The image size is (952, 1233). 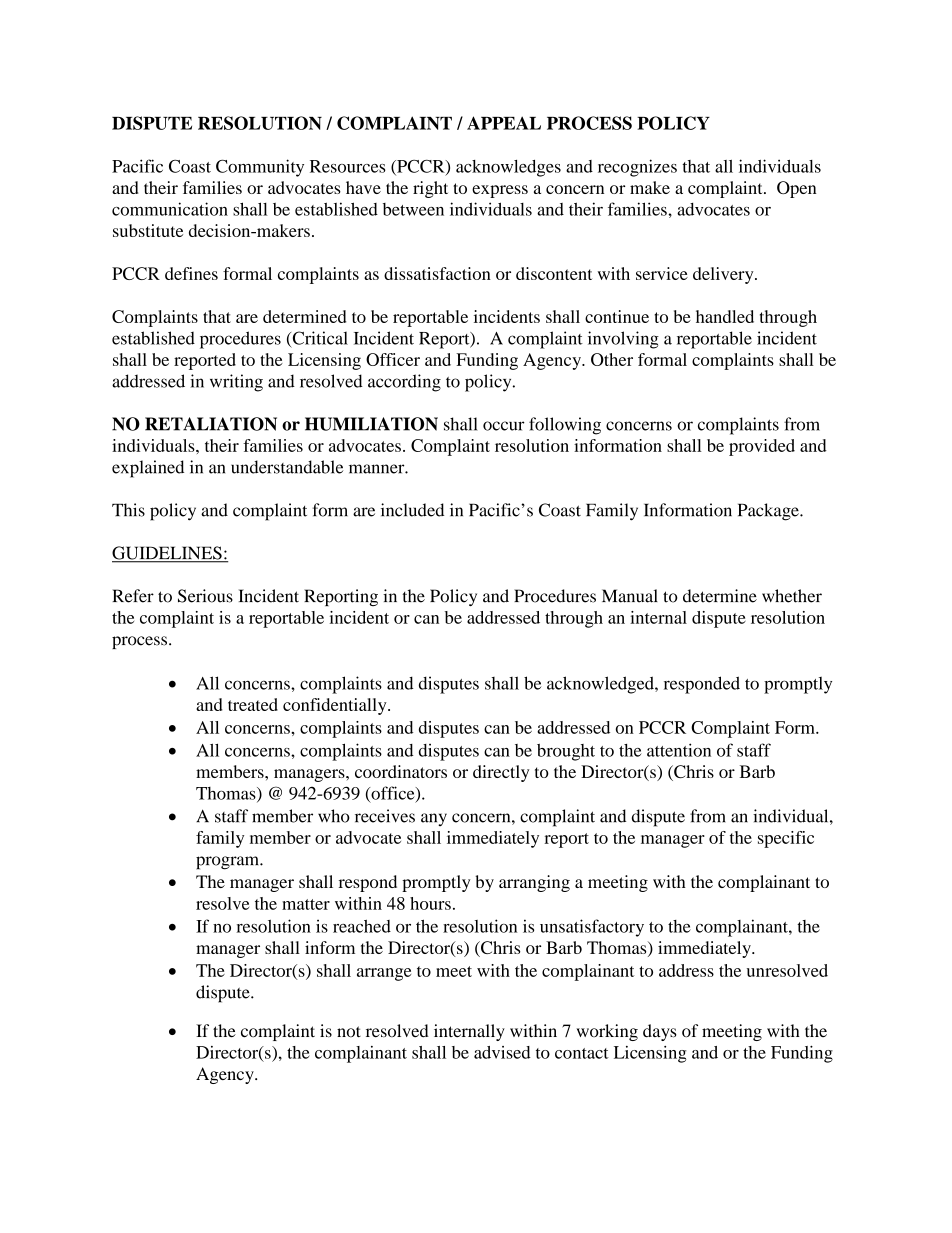 I want to click on advised, so click(x=502, y=1052).
